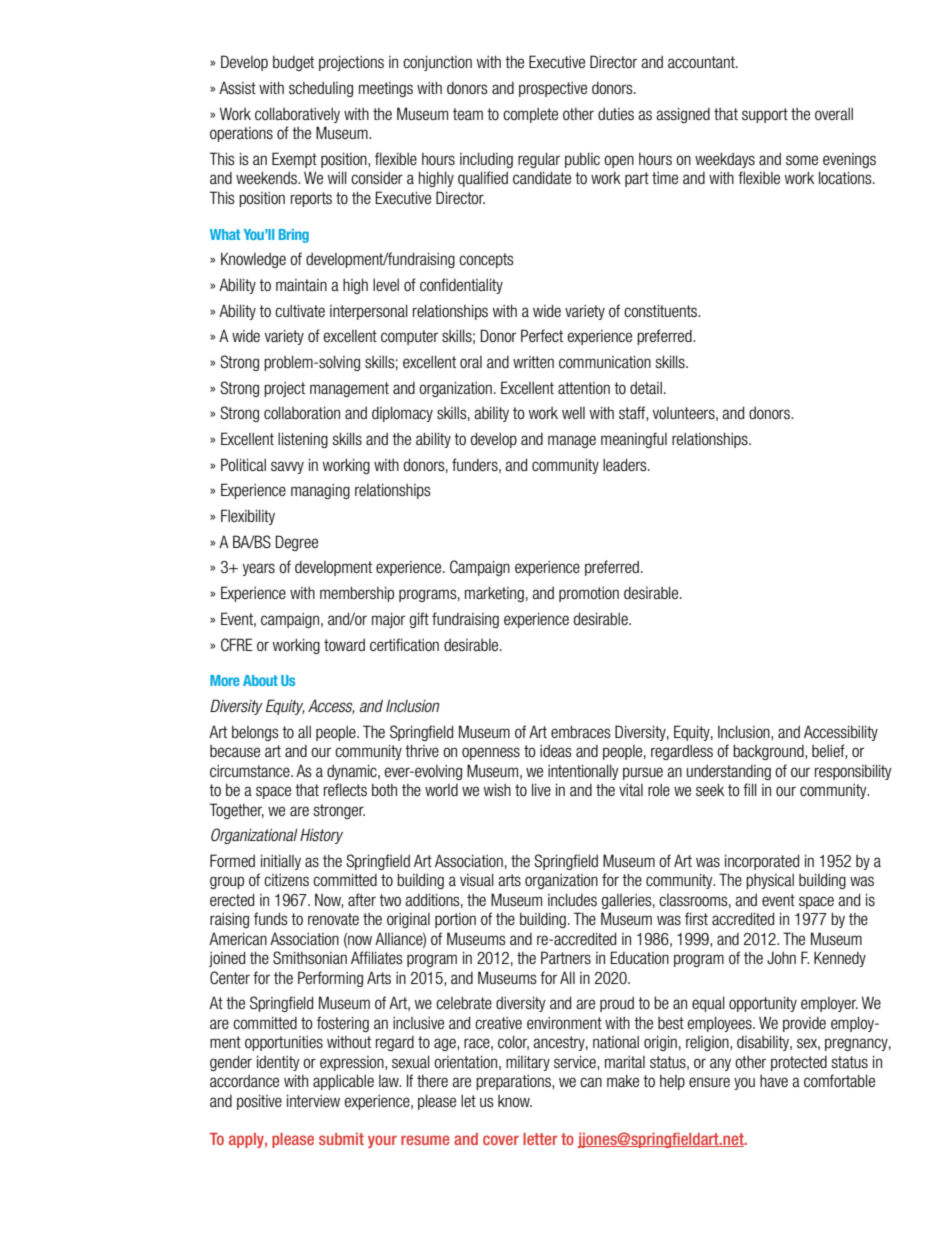  I want to click on interview, so click(313, 1100).
